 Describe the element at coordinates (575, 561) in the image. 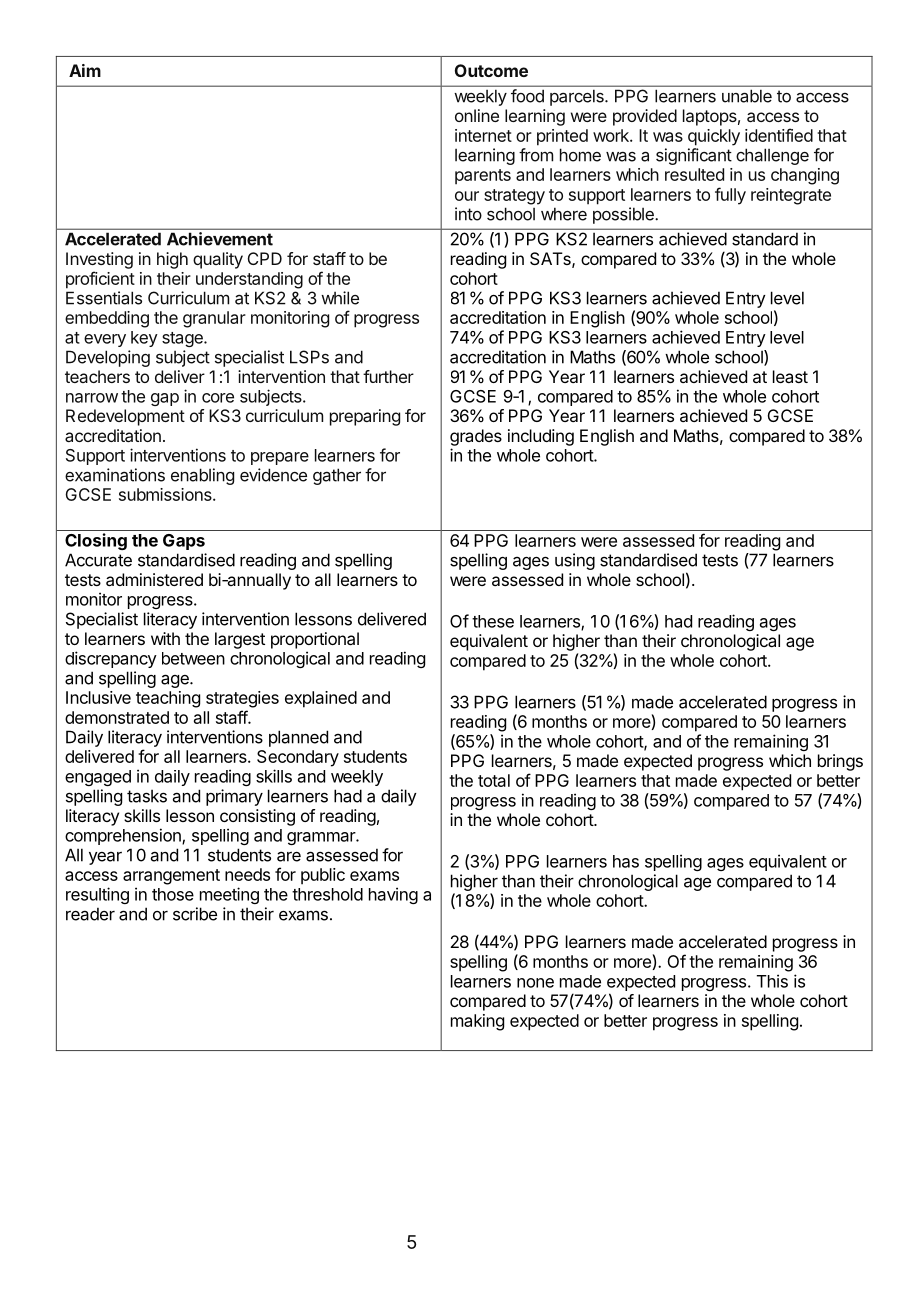

I see `using` at that location.
